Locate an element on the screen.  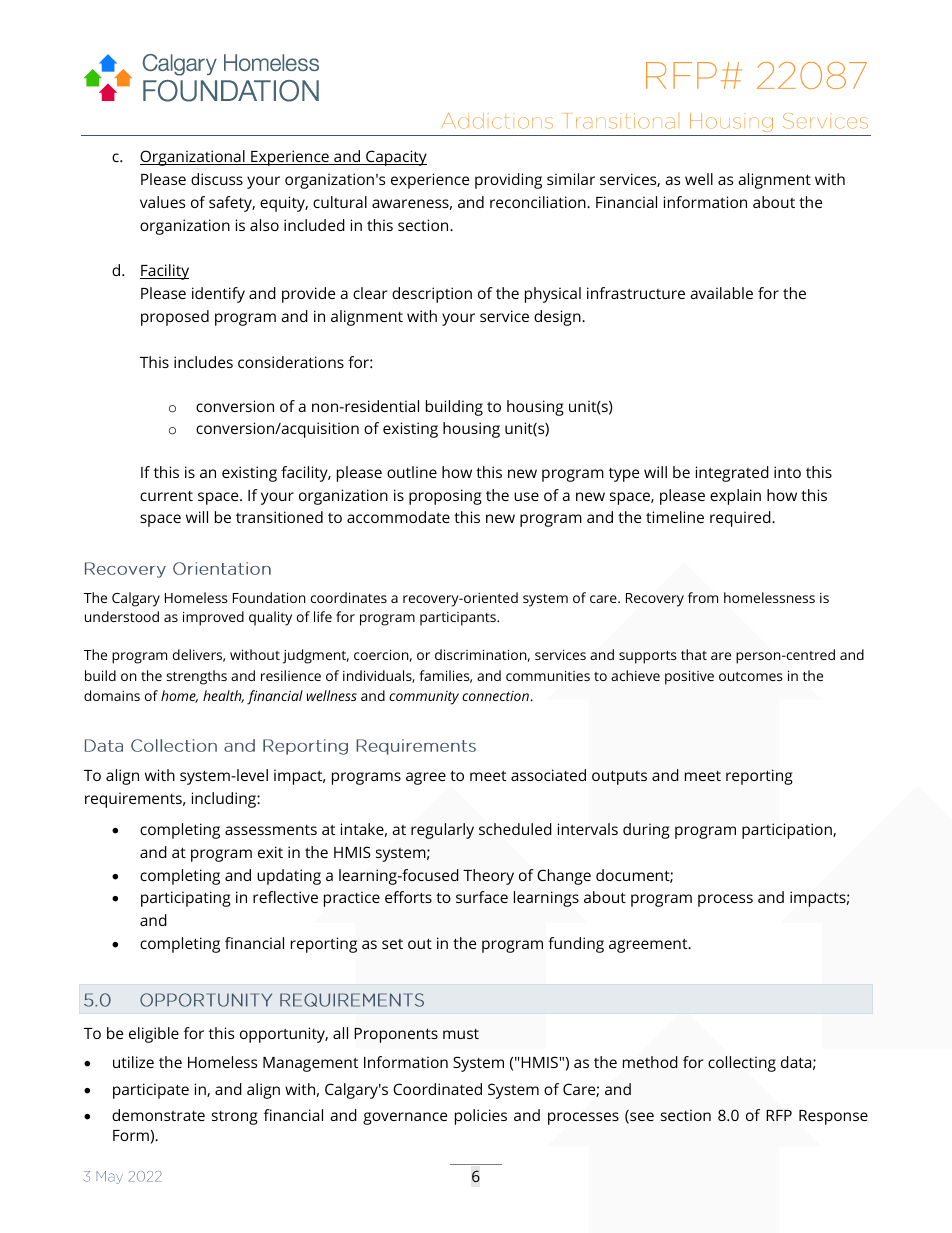
current is located at coordinates (166, 496).
